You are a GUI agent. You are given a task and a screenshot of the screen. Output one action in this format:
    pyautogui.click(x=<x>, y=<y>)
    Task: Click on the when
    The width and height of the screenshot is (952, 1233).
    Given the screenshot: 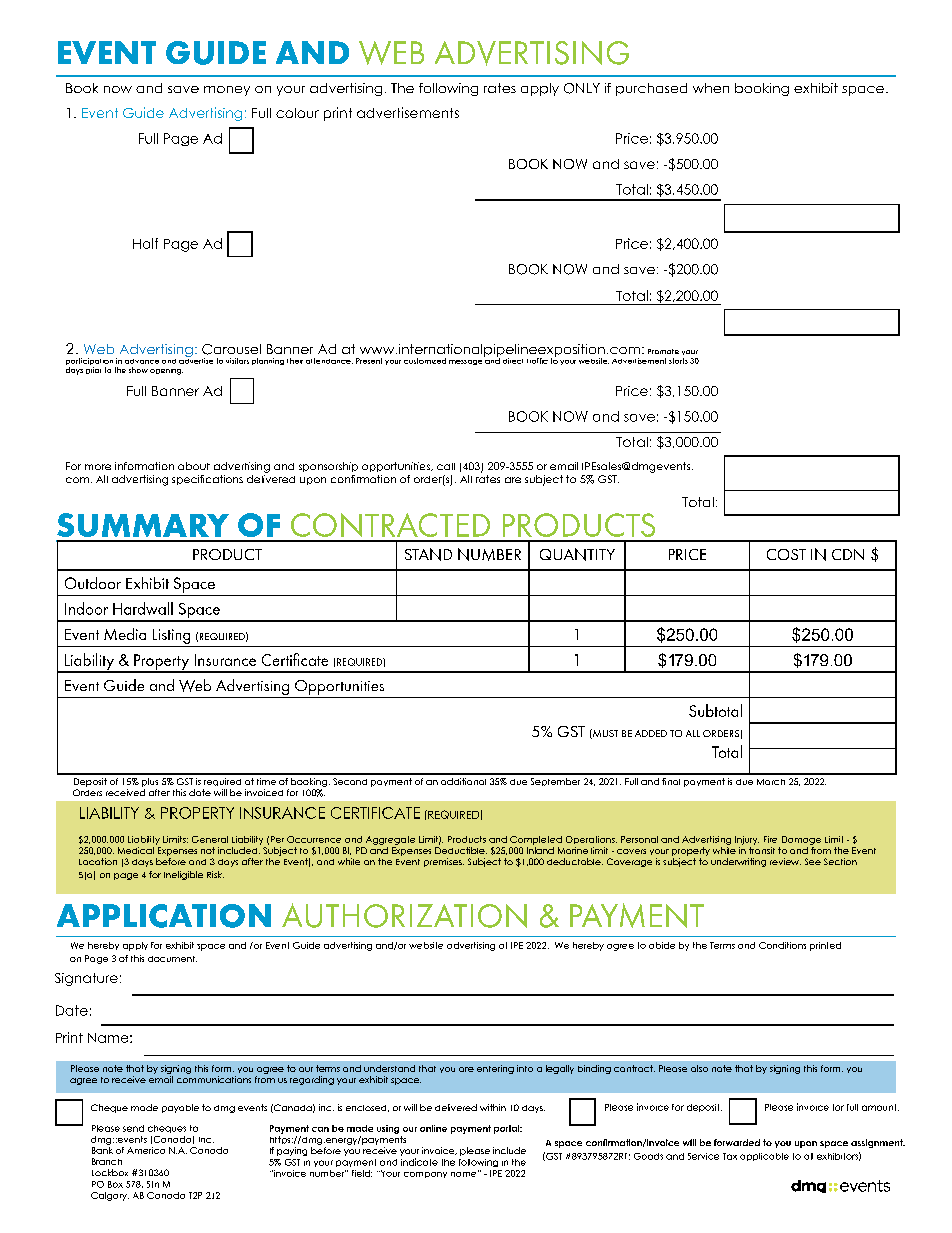 What is the action you would take?
    pyautogui.click(x=711, y=88)
